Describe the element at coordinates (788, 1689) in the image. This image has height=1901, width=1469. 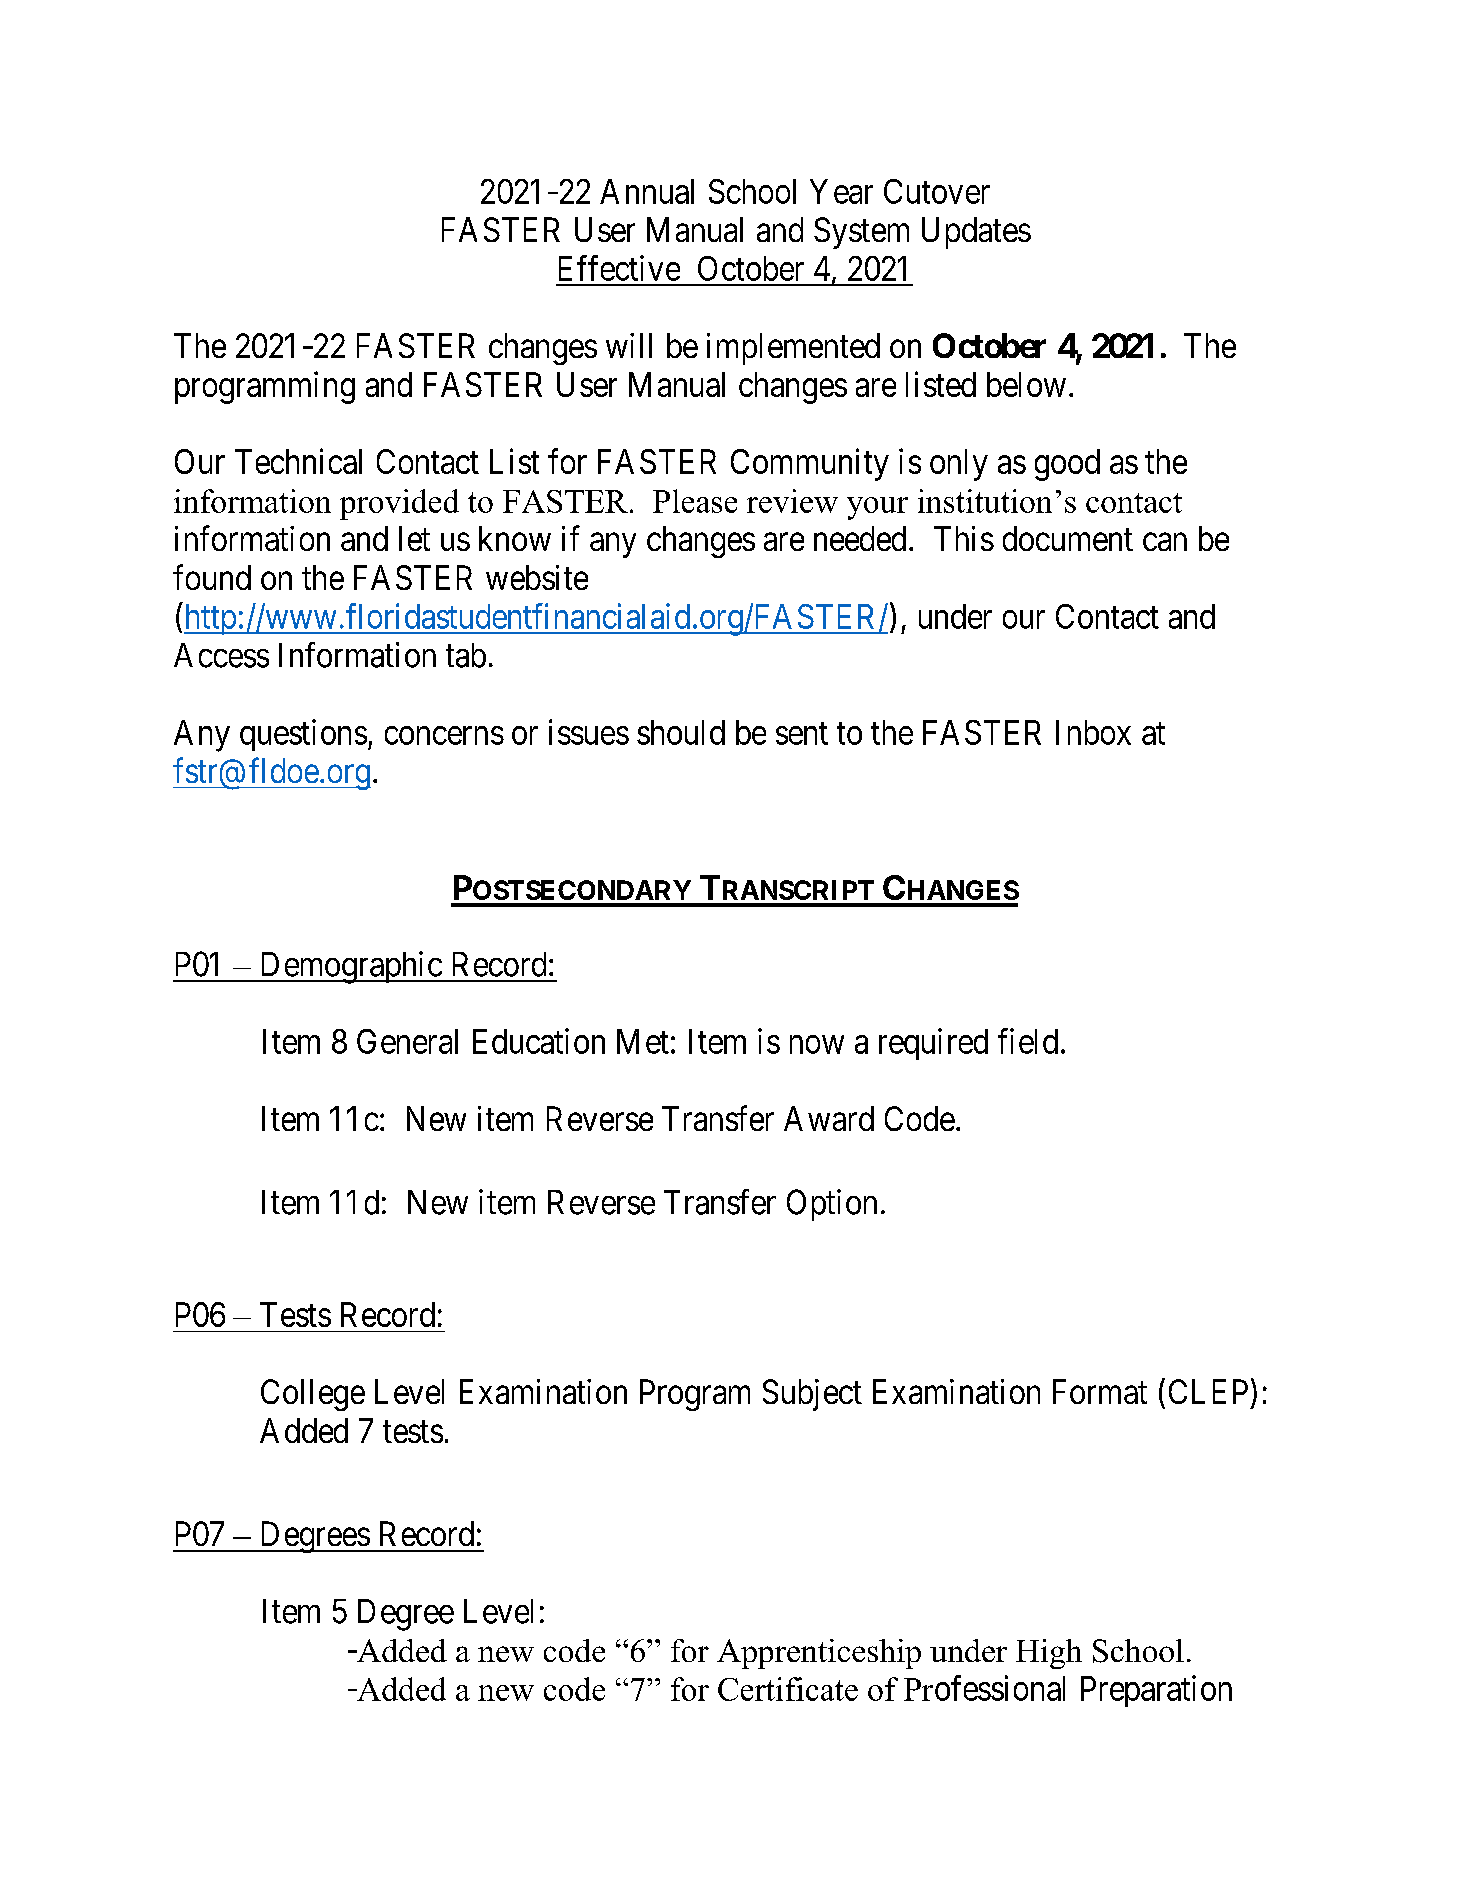
I see `Certificate` at that location.
